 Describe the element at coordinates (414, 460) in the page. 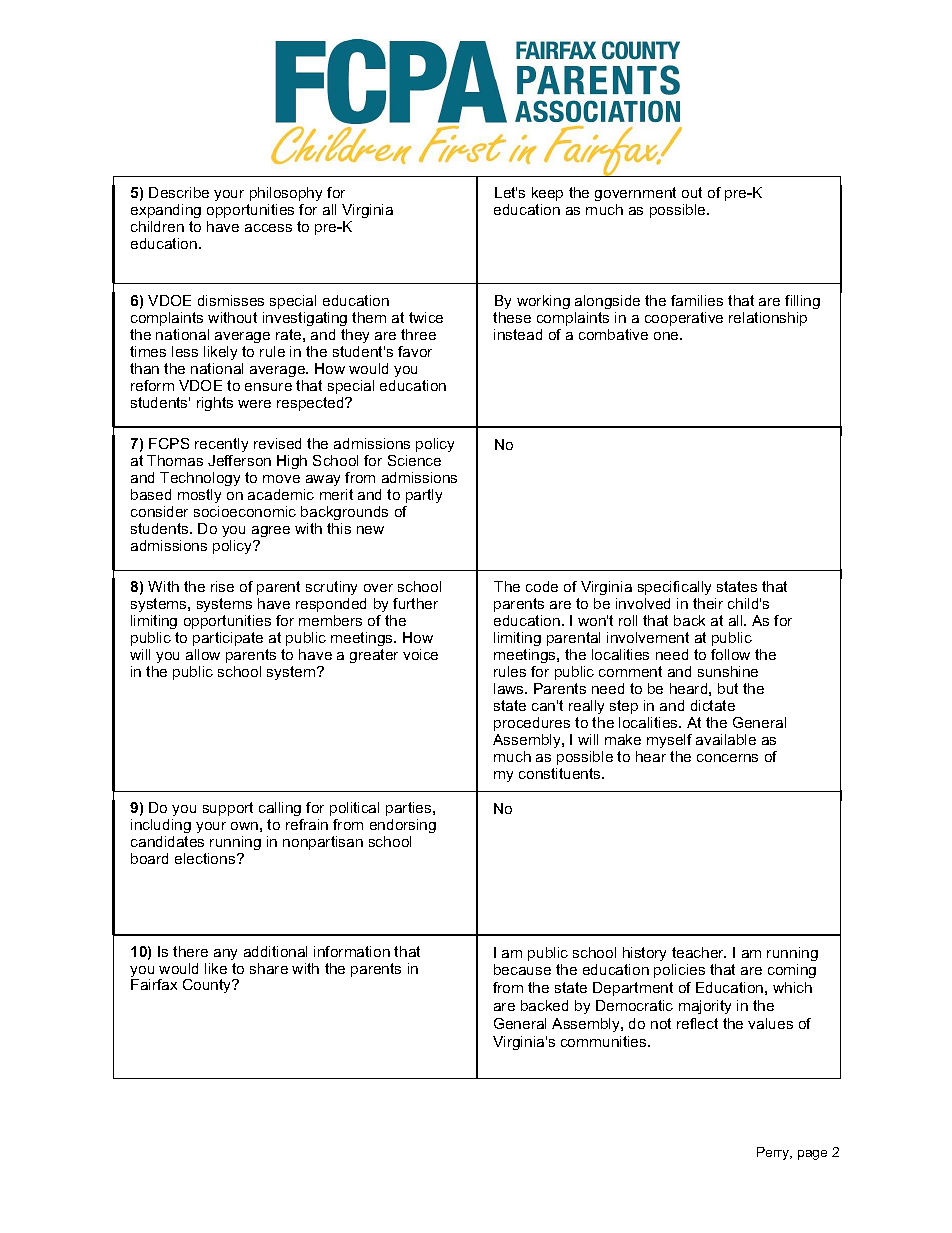

I see `Science` at that location.
